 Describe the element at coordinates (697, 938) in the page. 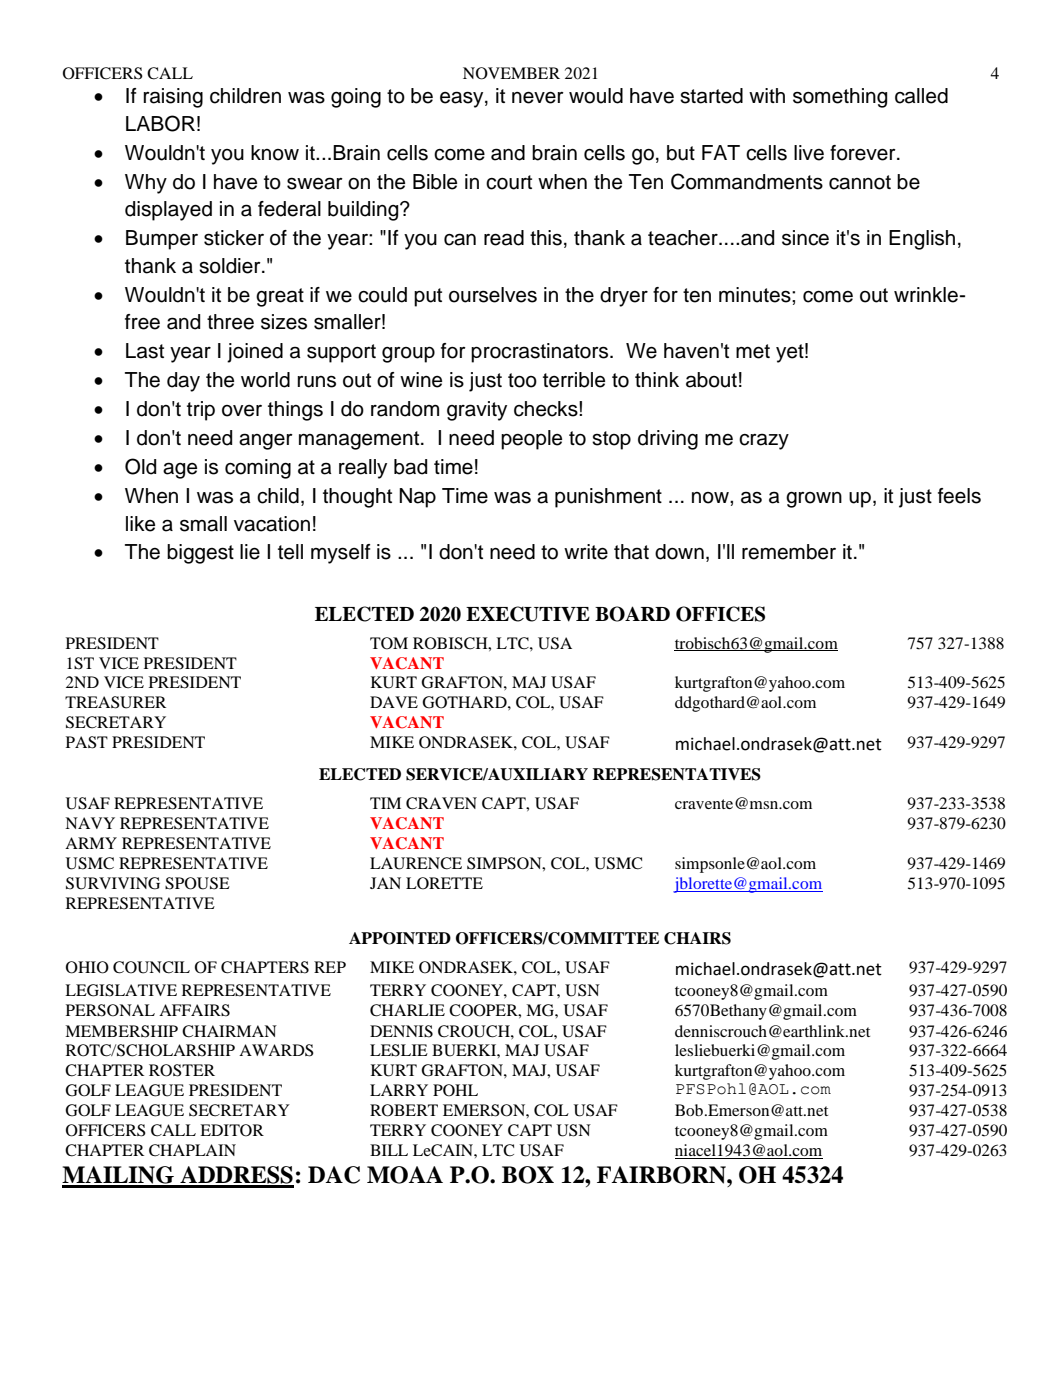

I see `CHAIRS` at that location.
